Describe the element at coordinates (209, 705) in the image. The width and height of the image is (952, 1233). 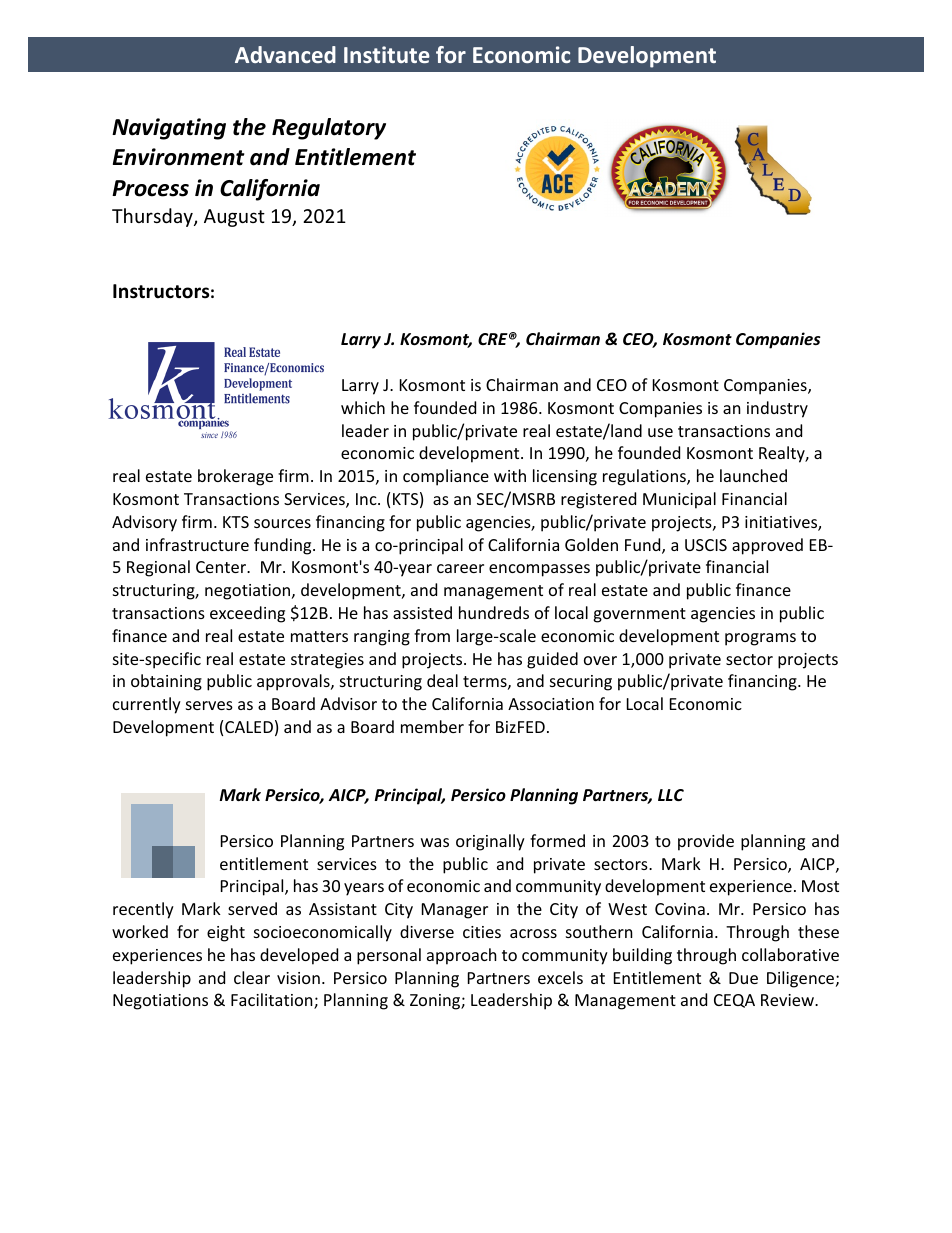
I see `serves` at that location.
